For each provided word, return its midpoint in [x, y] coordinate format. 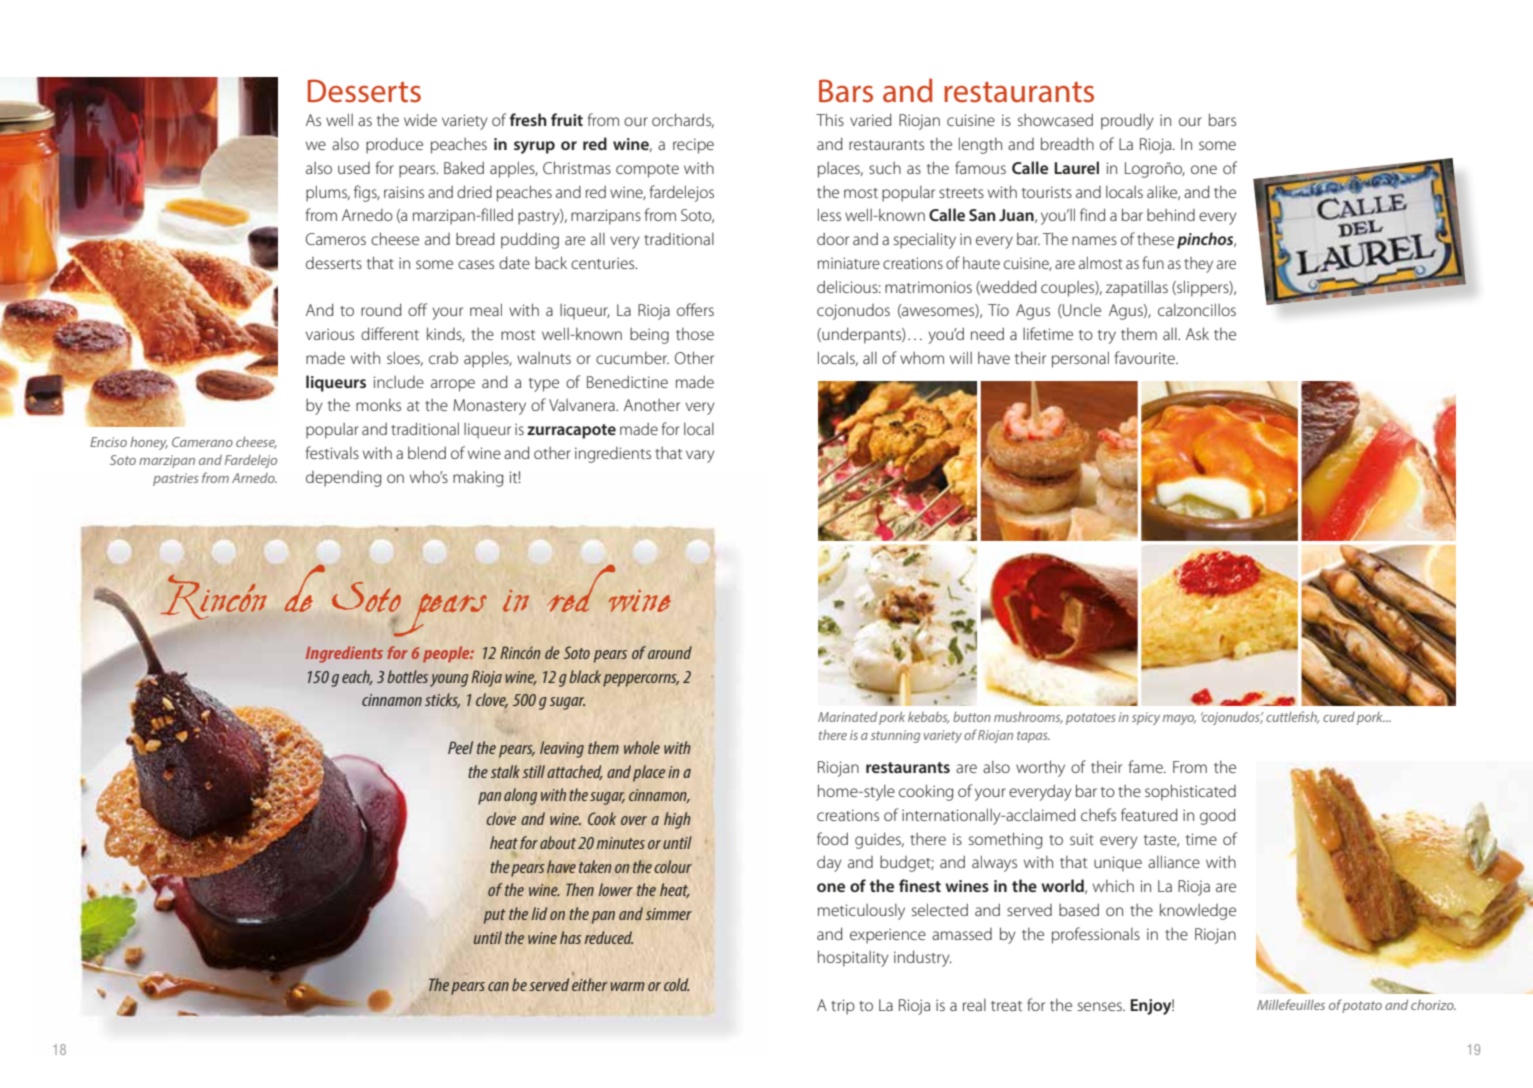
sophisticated [1190, 792]
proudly [1127, 121]
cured [1339, 717]
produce [394, 145]
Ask [1197, 333]
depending [344, 478]
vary [700, 456]
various [330, 334]
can [498, 986]
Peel [460, 747]
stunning [895, 736]
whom [922, 358]
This [830, 119]
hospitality [853, 958]
